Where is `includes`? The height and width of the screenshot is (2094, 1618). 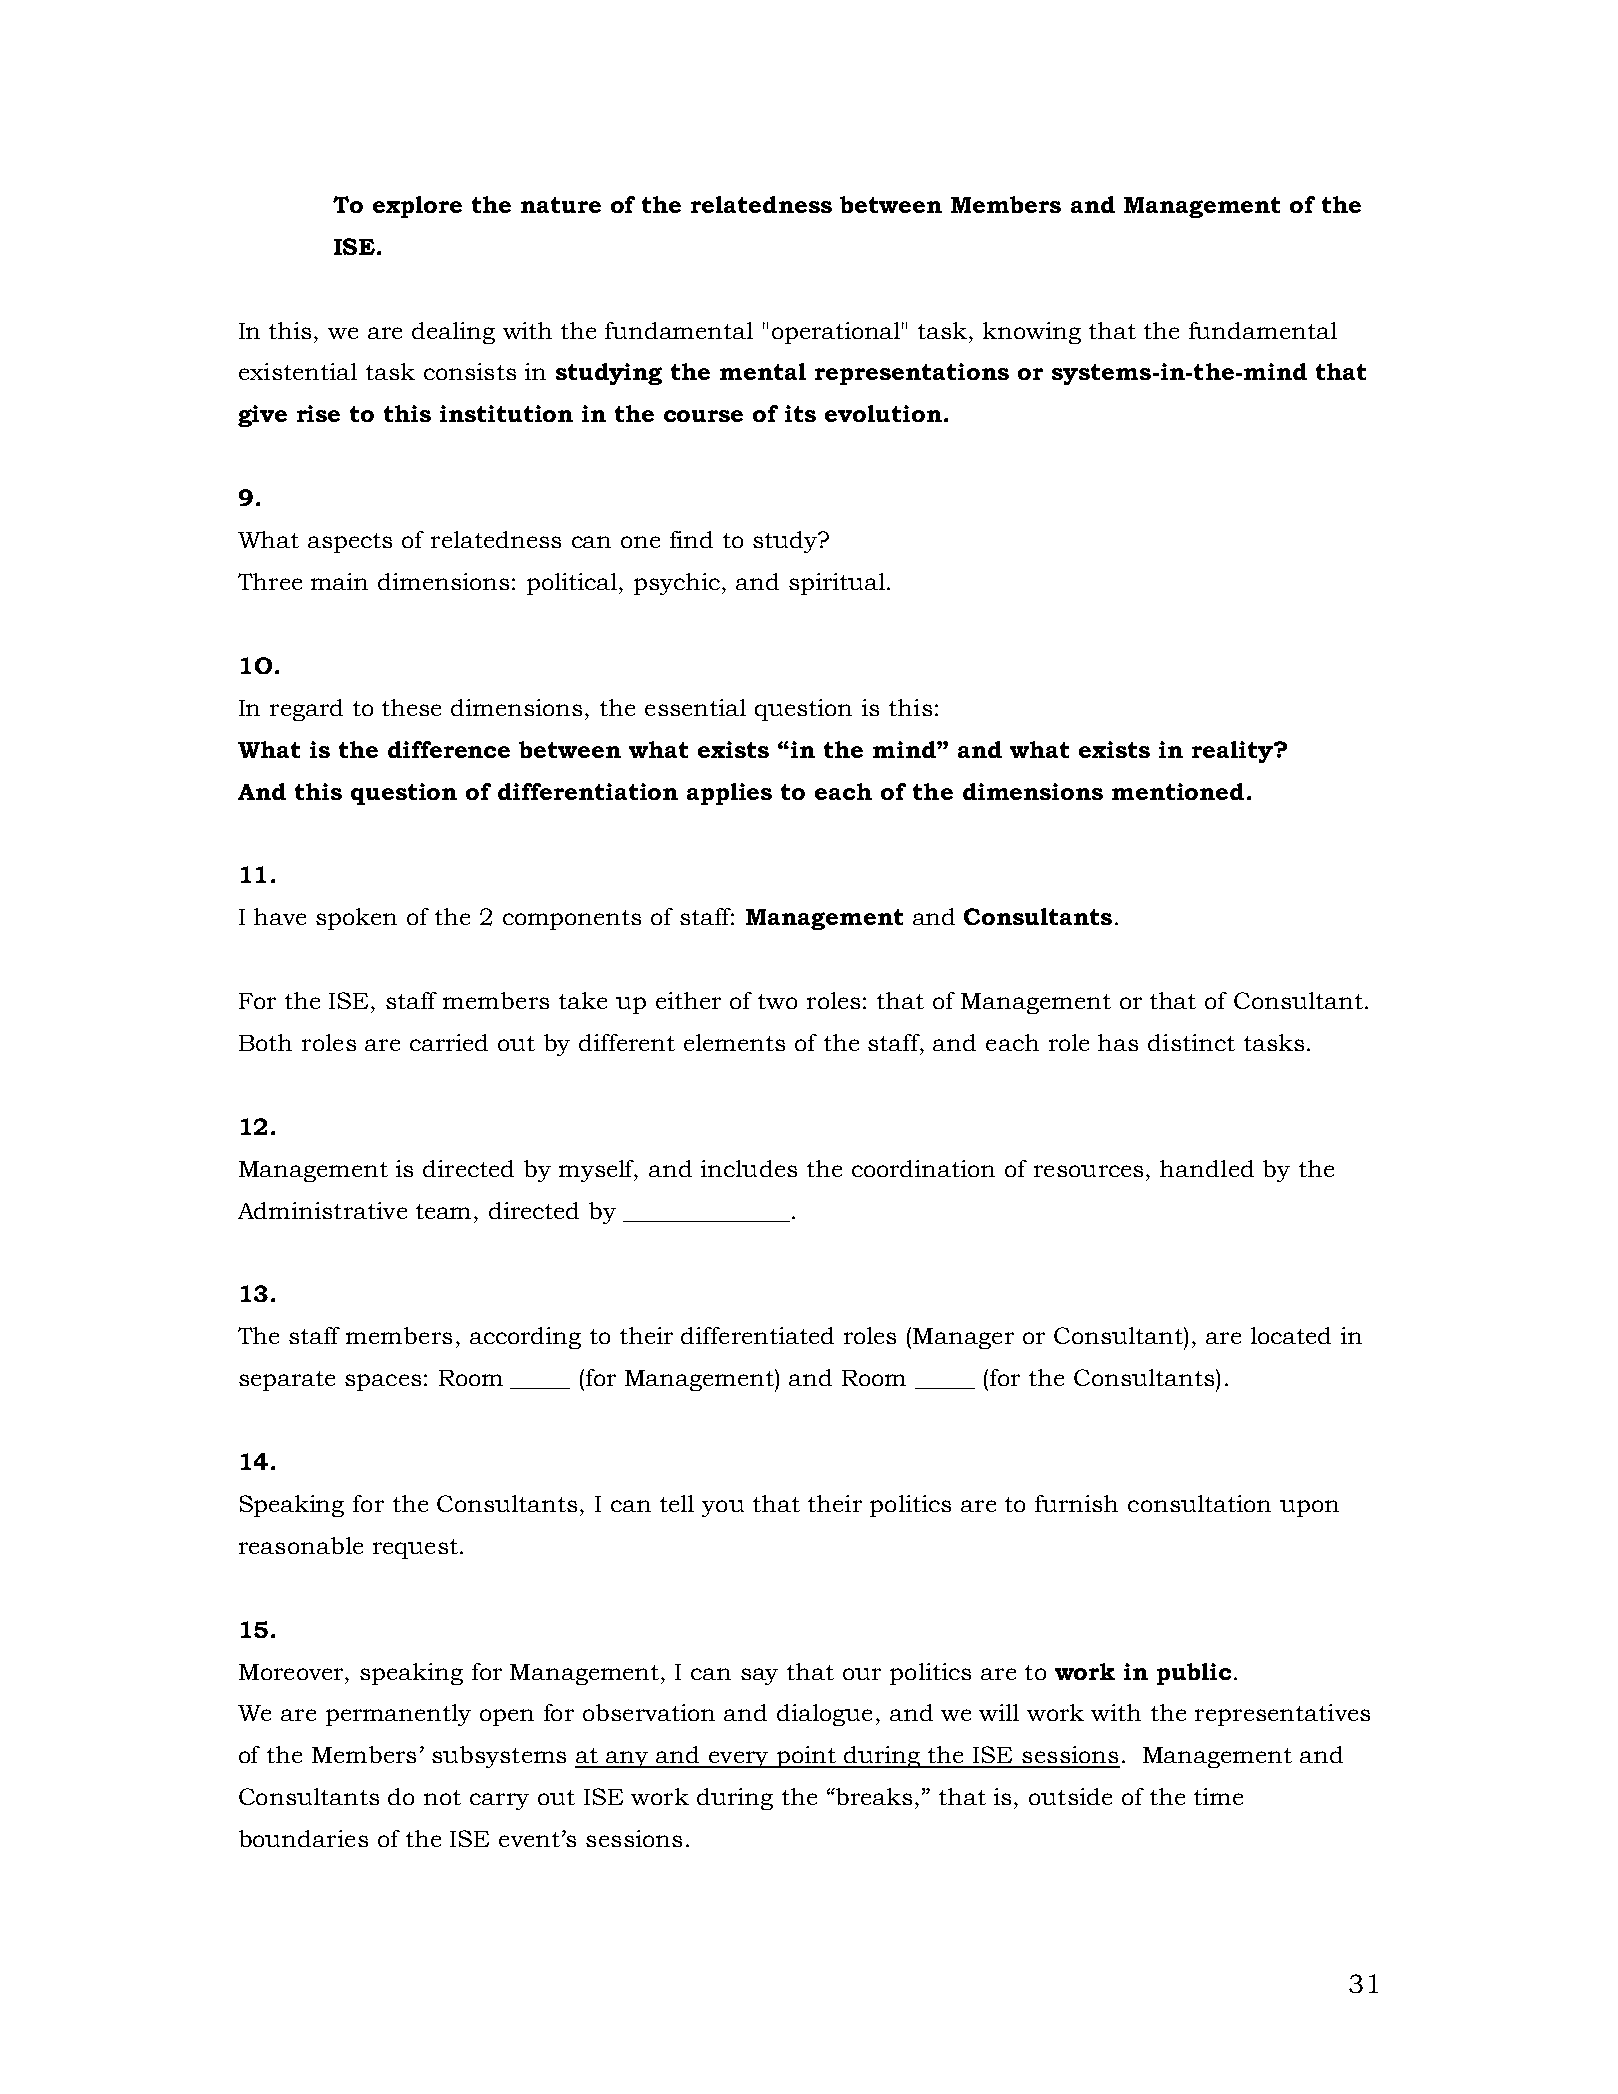
includes is located at coordinates (749, 1168).
